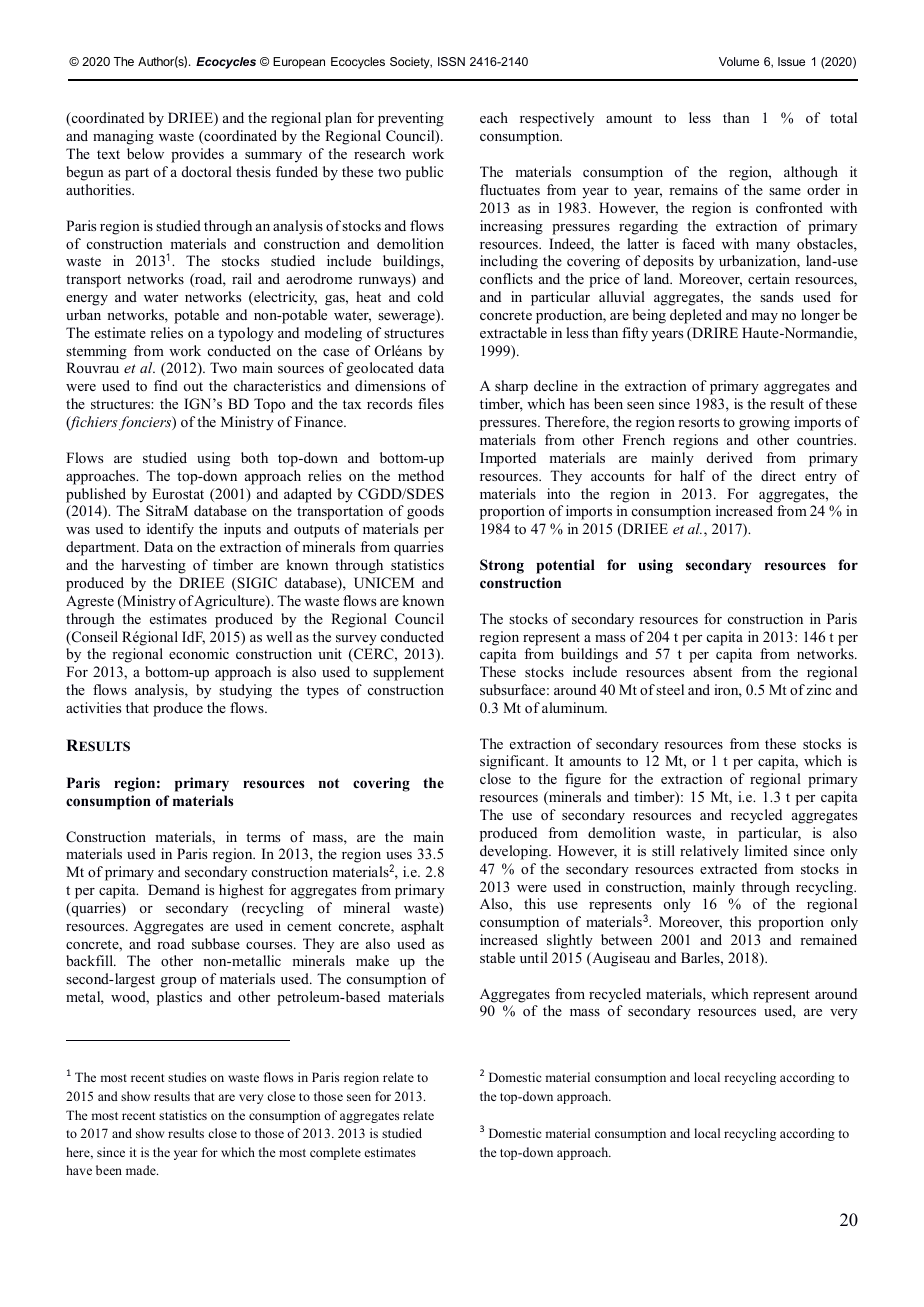 The height and width of the document is (1307, 924). What do you see at coordinates (494, 117) in the document?
I see `each` at bounding box center [494, 117].
